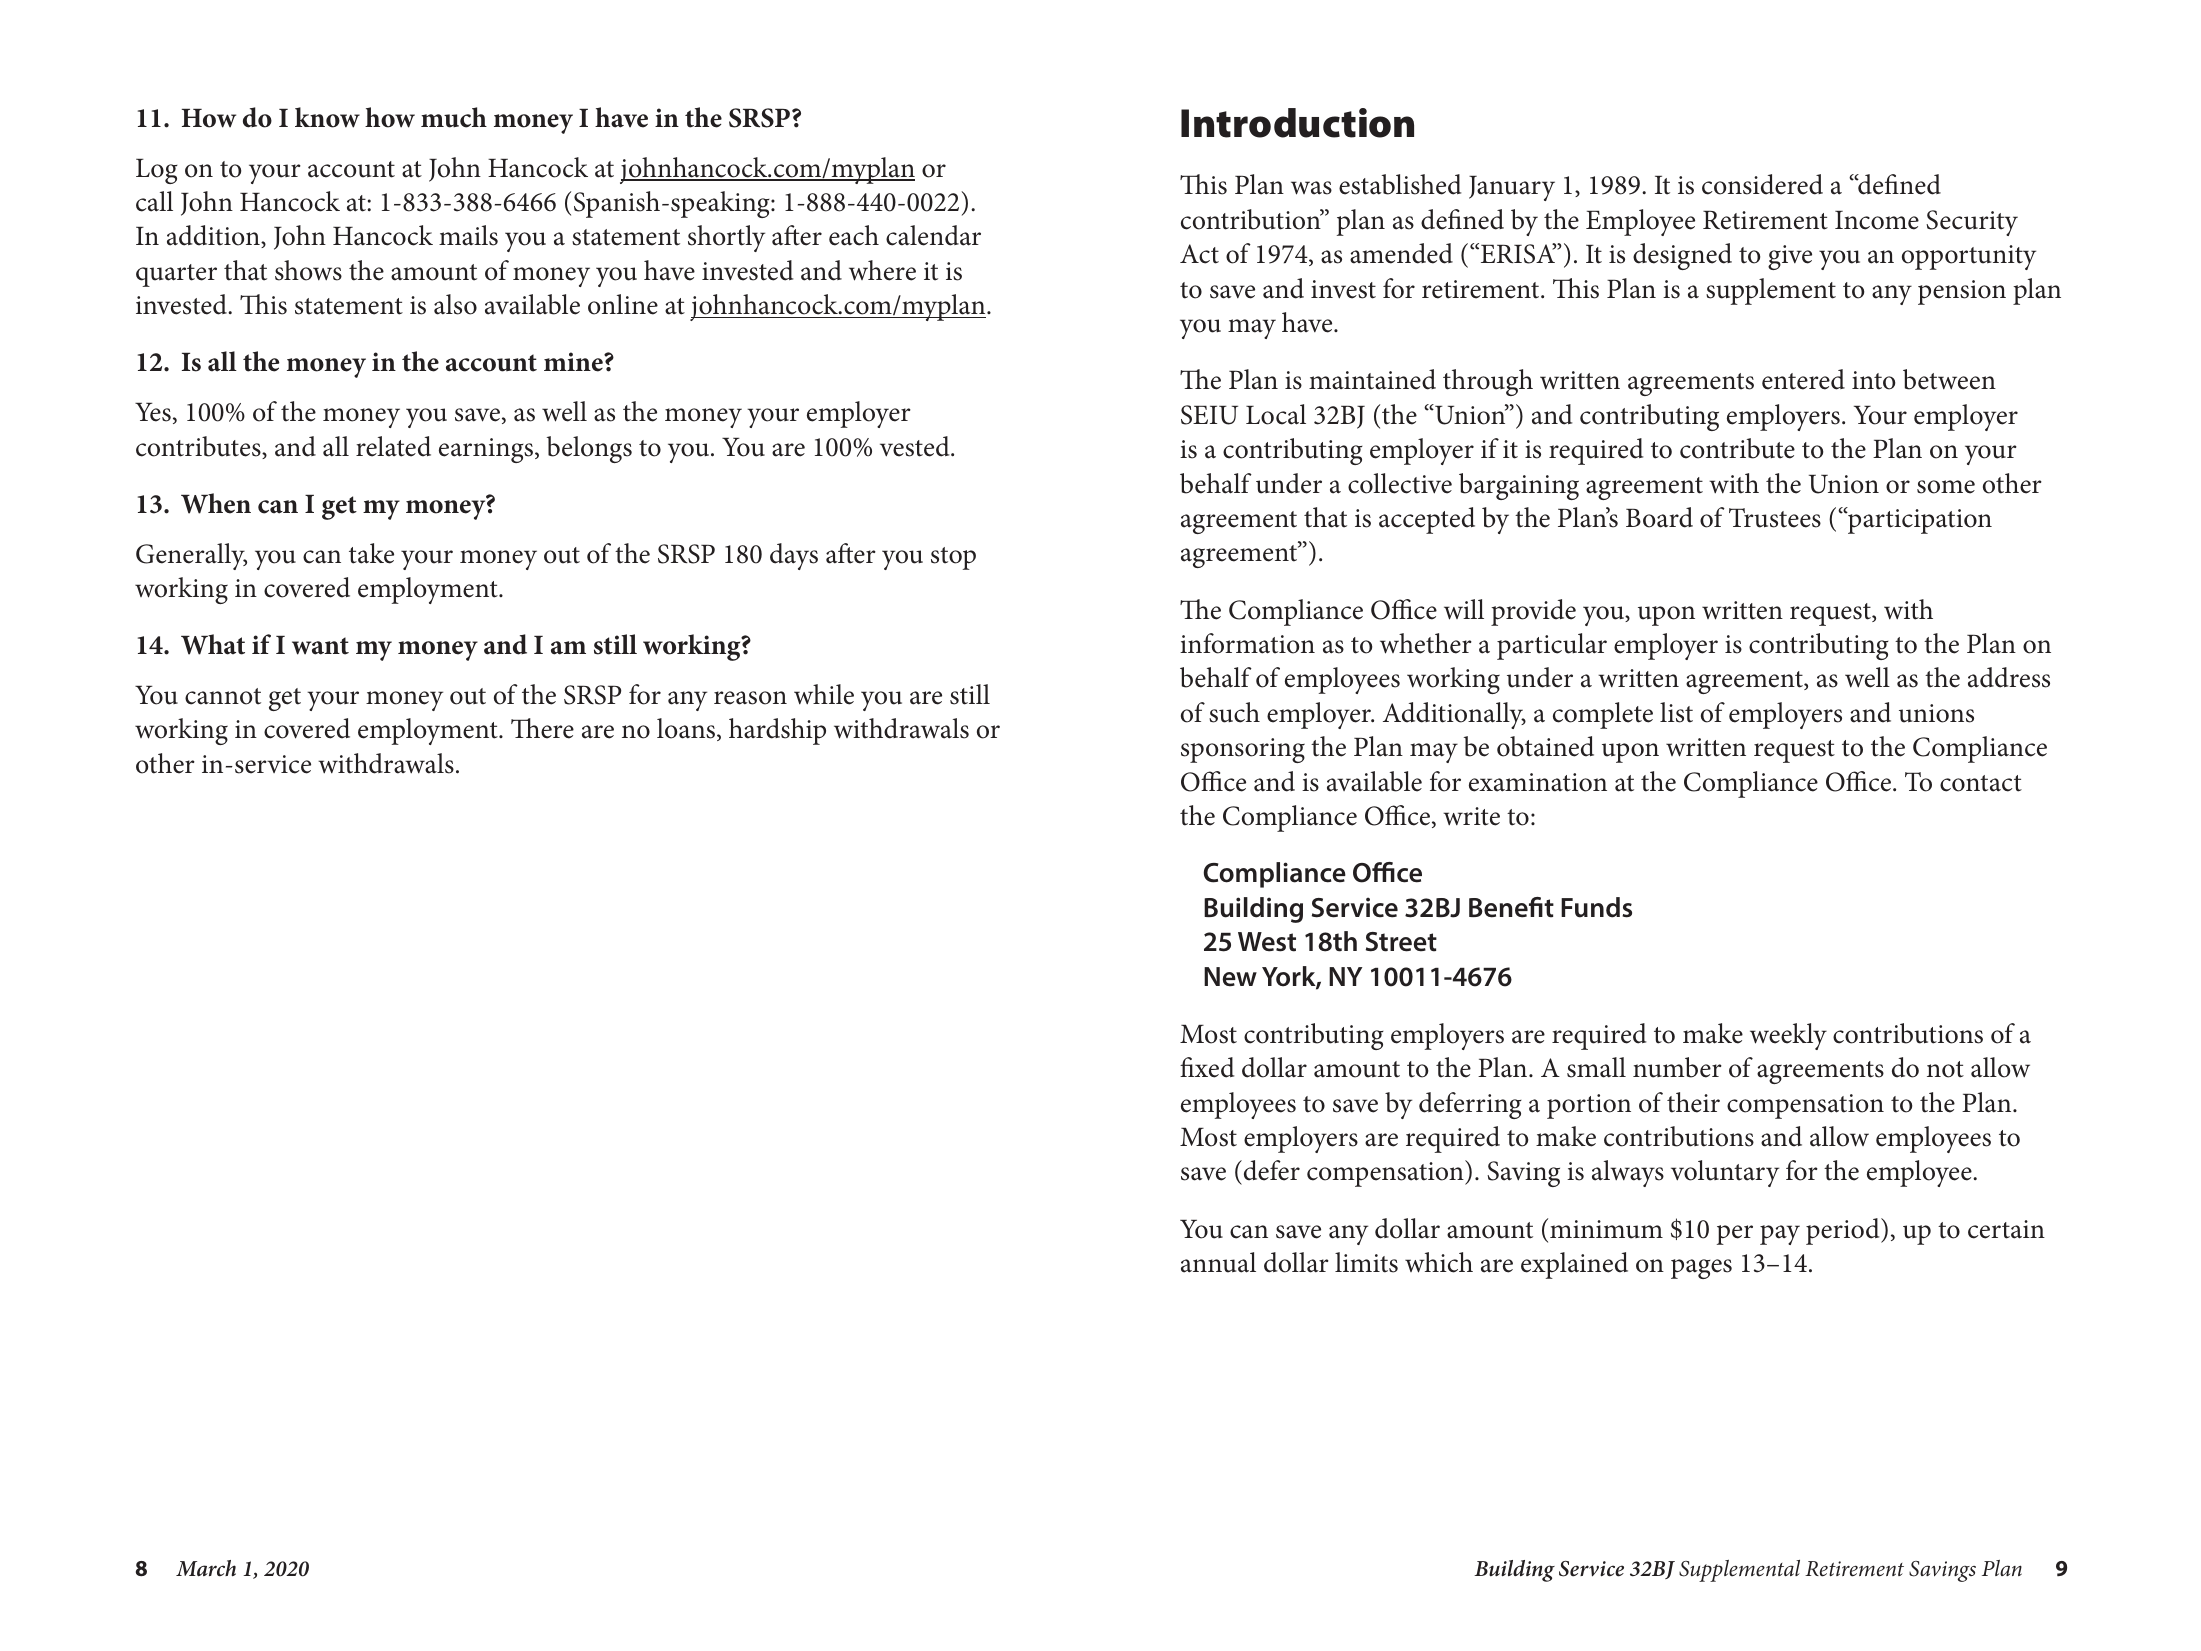  I want to click on Trustees, so click(1775, 518).
